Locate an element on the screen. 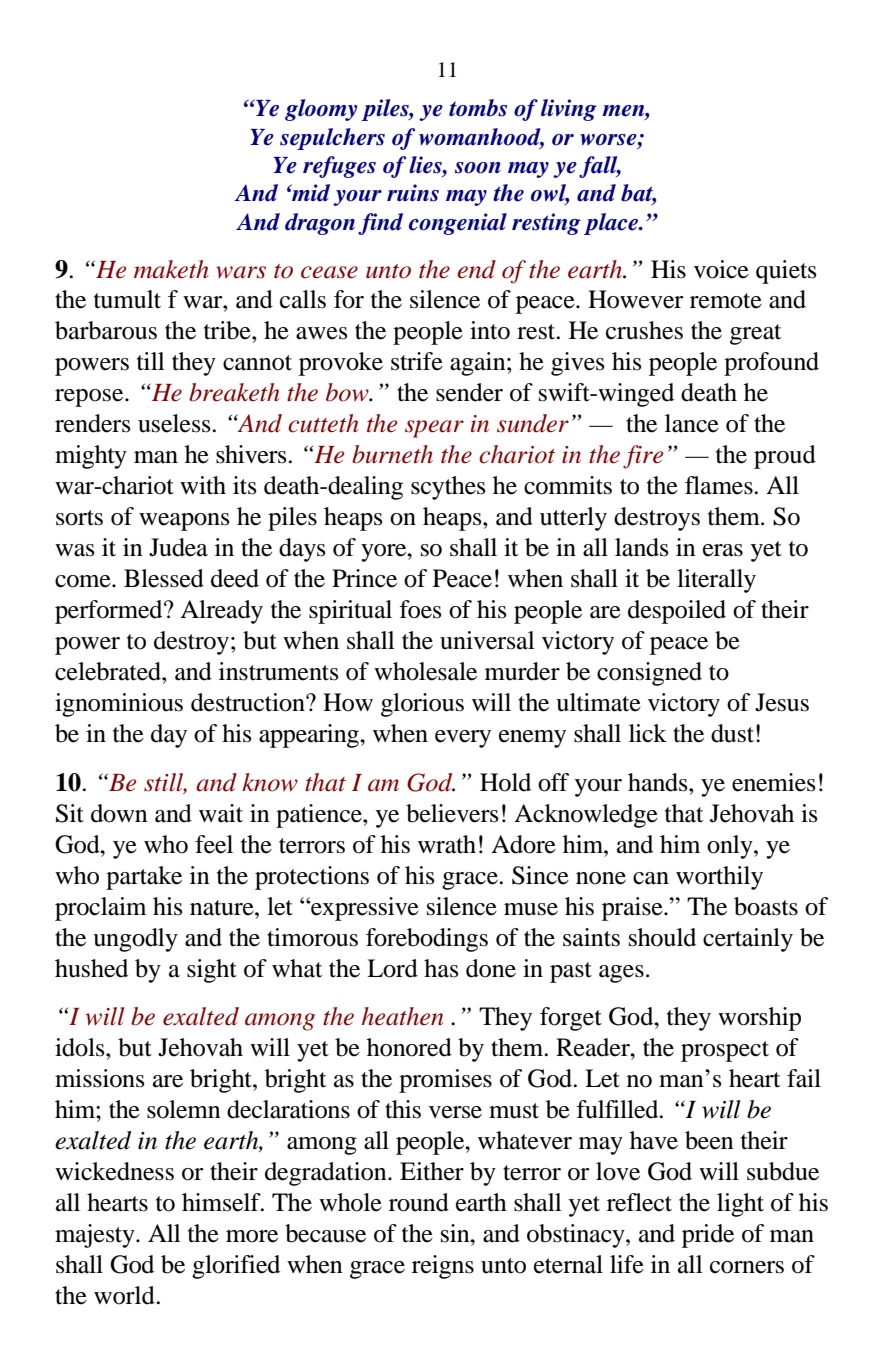 The width and height of the screenshot is (896, 1370). flames is located at coordinates (720, 485).
